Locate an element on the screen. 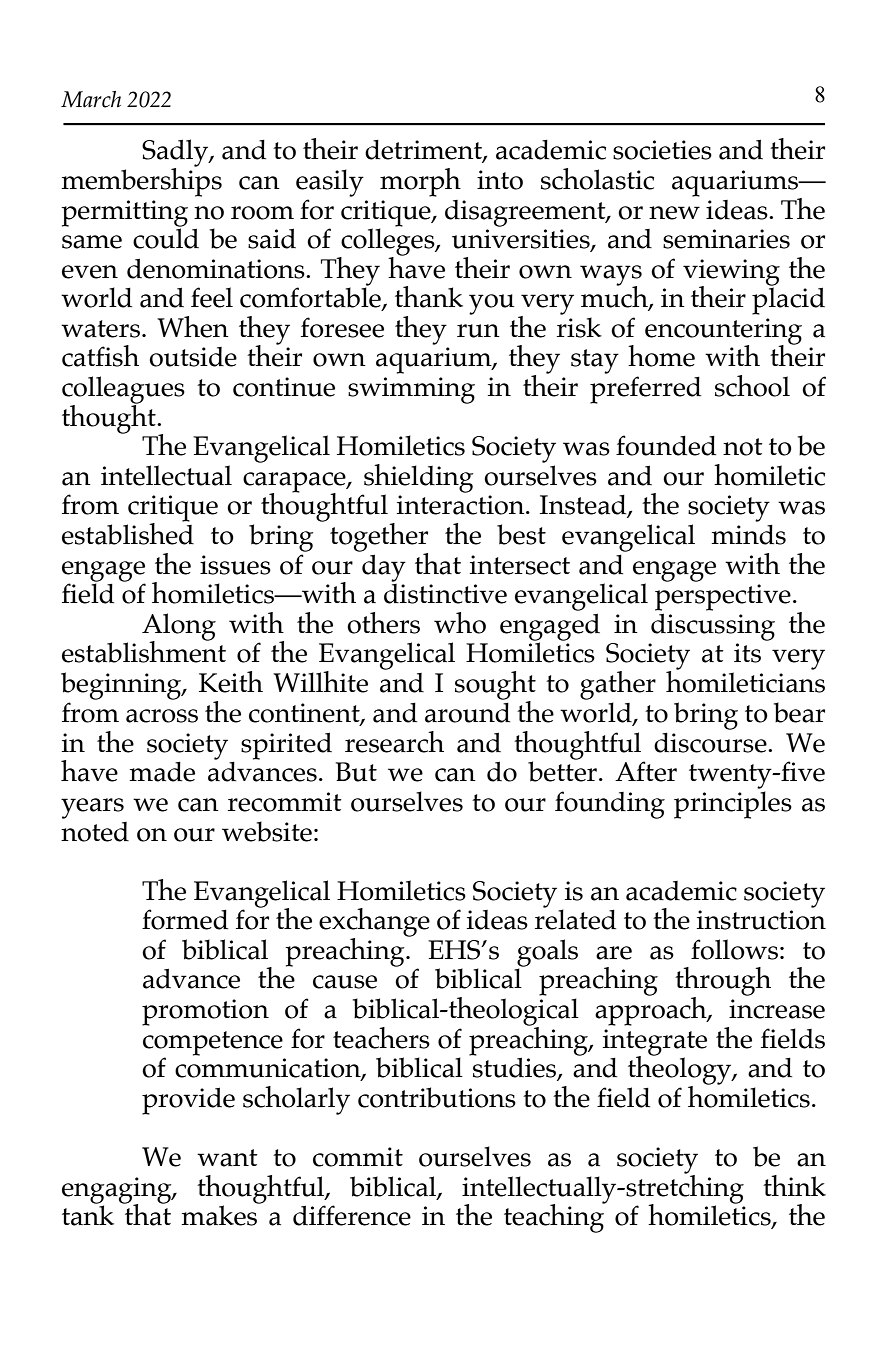 This screenshot has height=1372, width=887. difference is located at coordinates (352, 1215).
